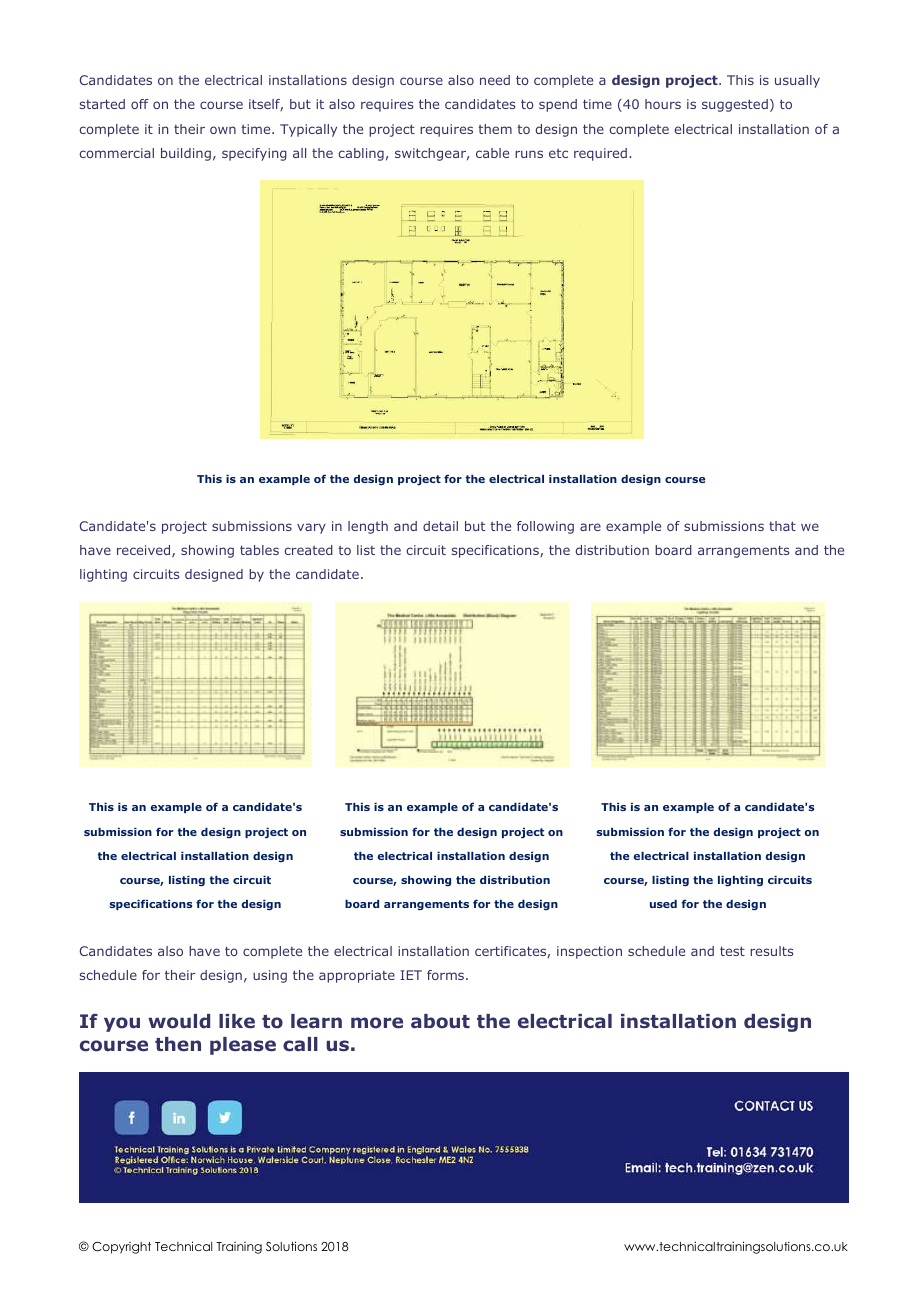 The height and width of the image is (1308, 924). Describe the element at coordinates (440, 526) in the image. I see `detail` at that location.
